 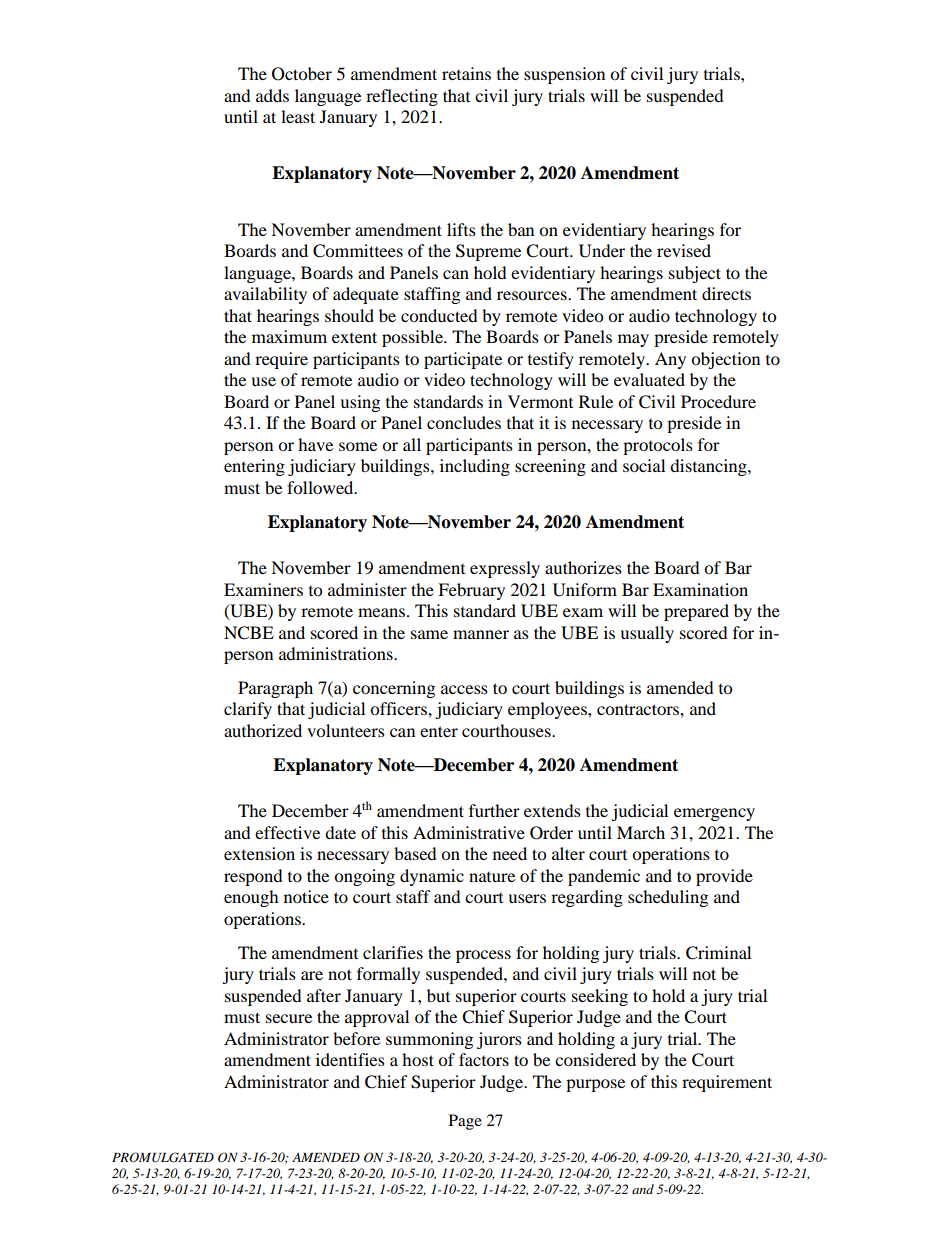 What do you see at coordinates (272, 95) in the screenshot?
I see `adds` at bounding box center [272, 95].
